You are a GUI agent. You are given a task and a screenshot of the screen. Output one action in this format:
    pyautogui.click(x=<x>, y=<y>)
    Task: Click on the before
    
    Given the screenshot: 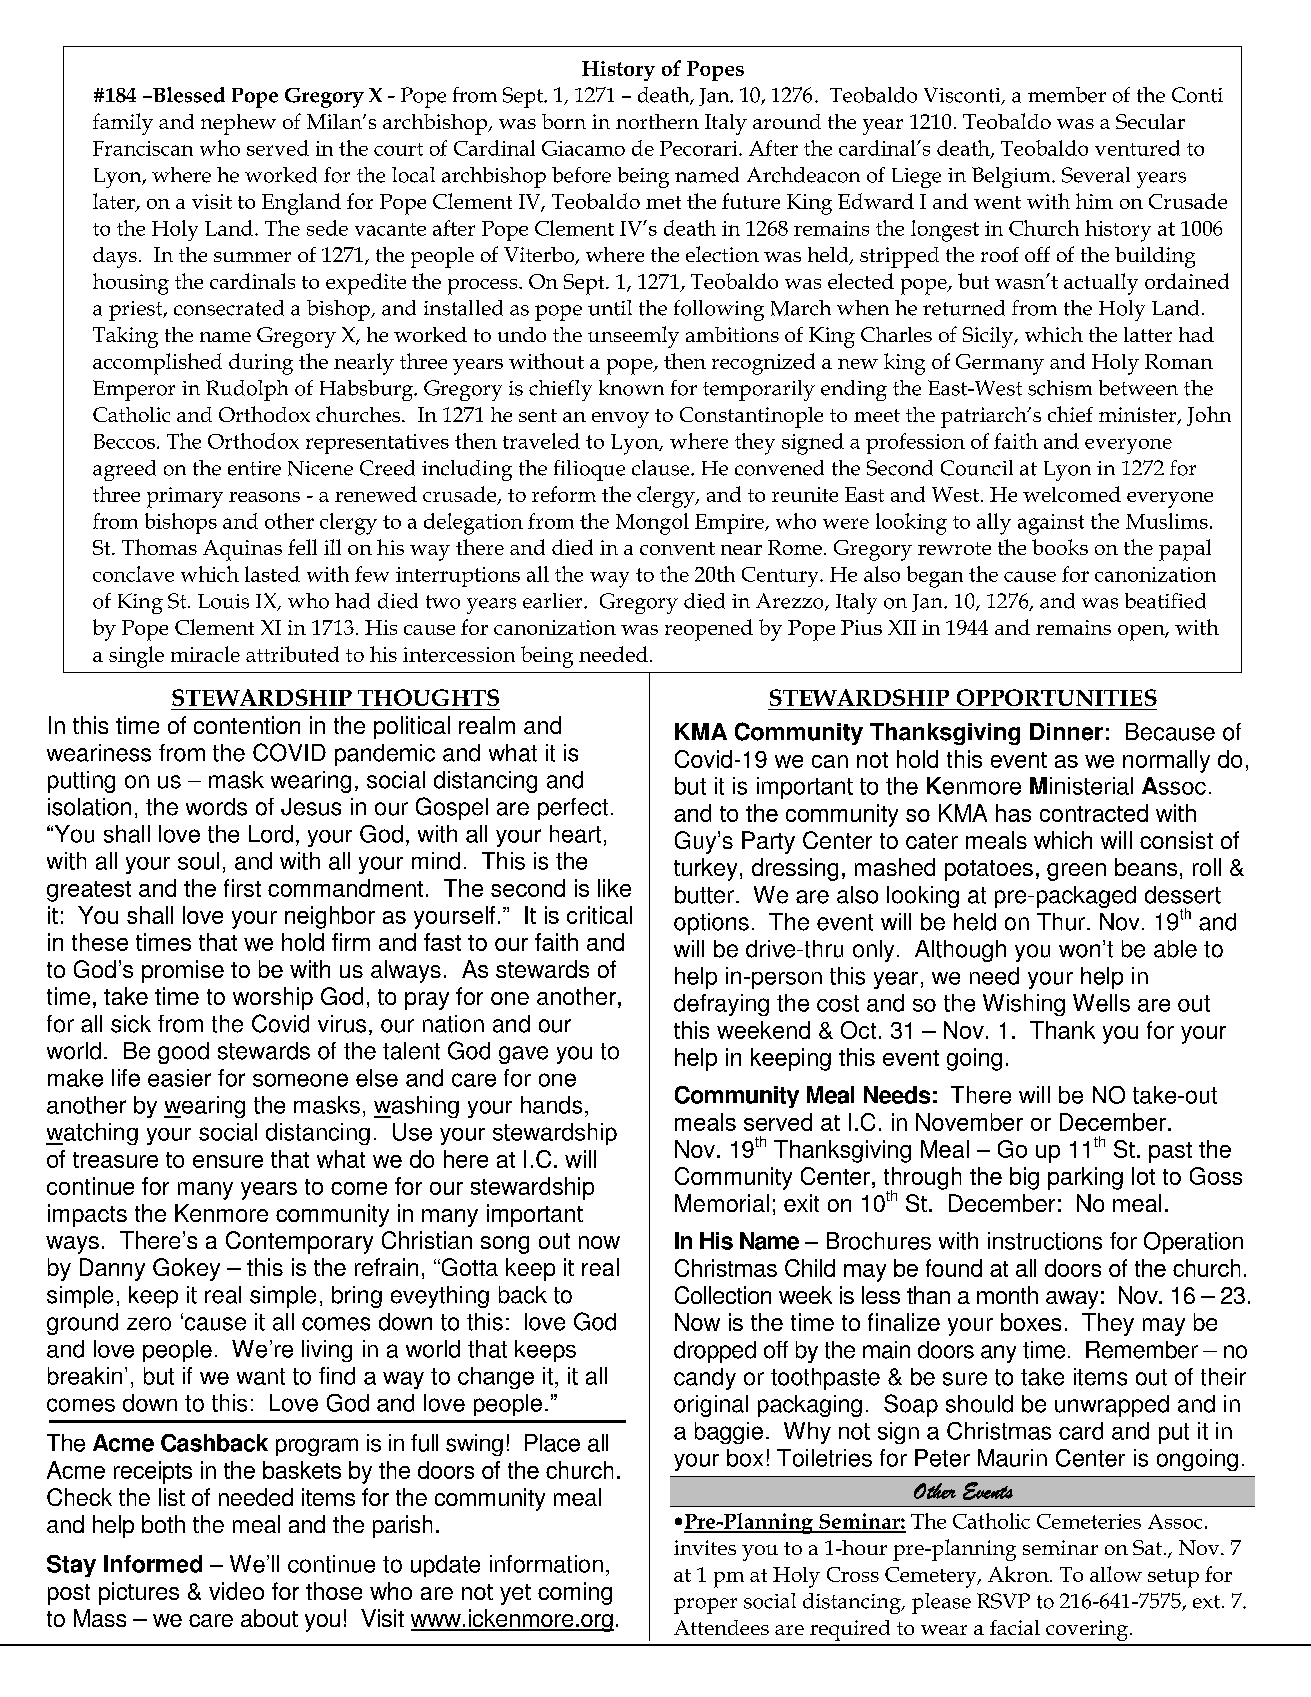 What is the action you would take?
    pyautogui.click(x=581, y=175)
